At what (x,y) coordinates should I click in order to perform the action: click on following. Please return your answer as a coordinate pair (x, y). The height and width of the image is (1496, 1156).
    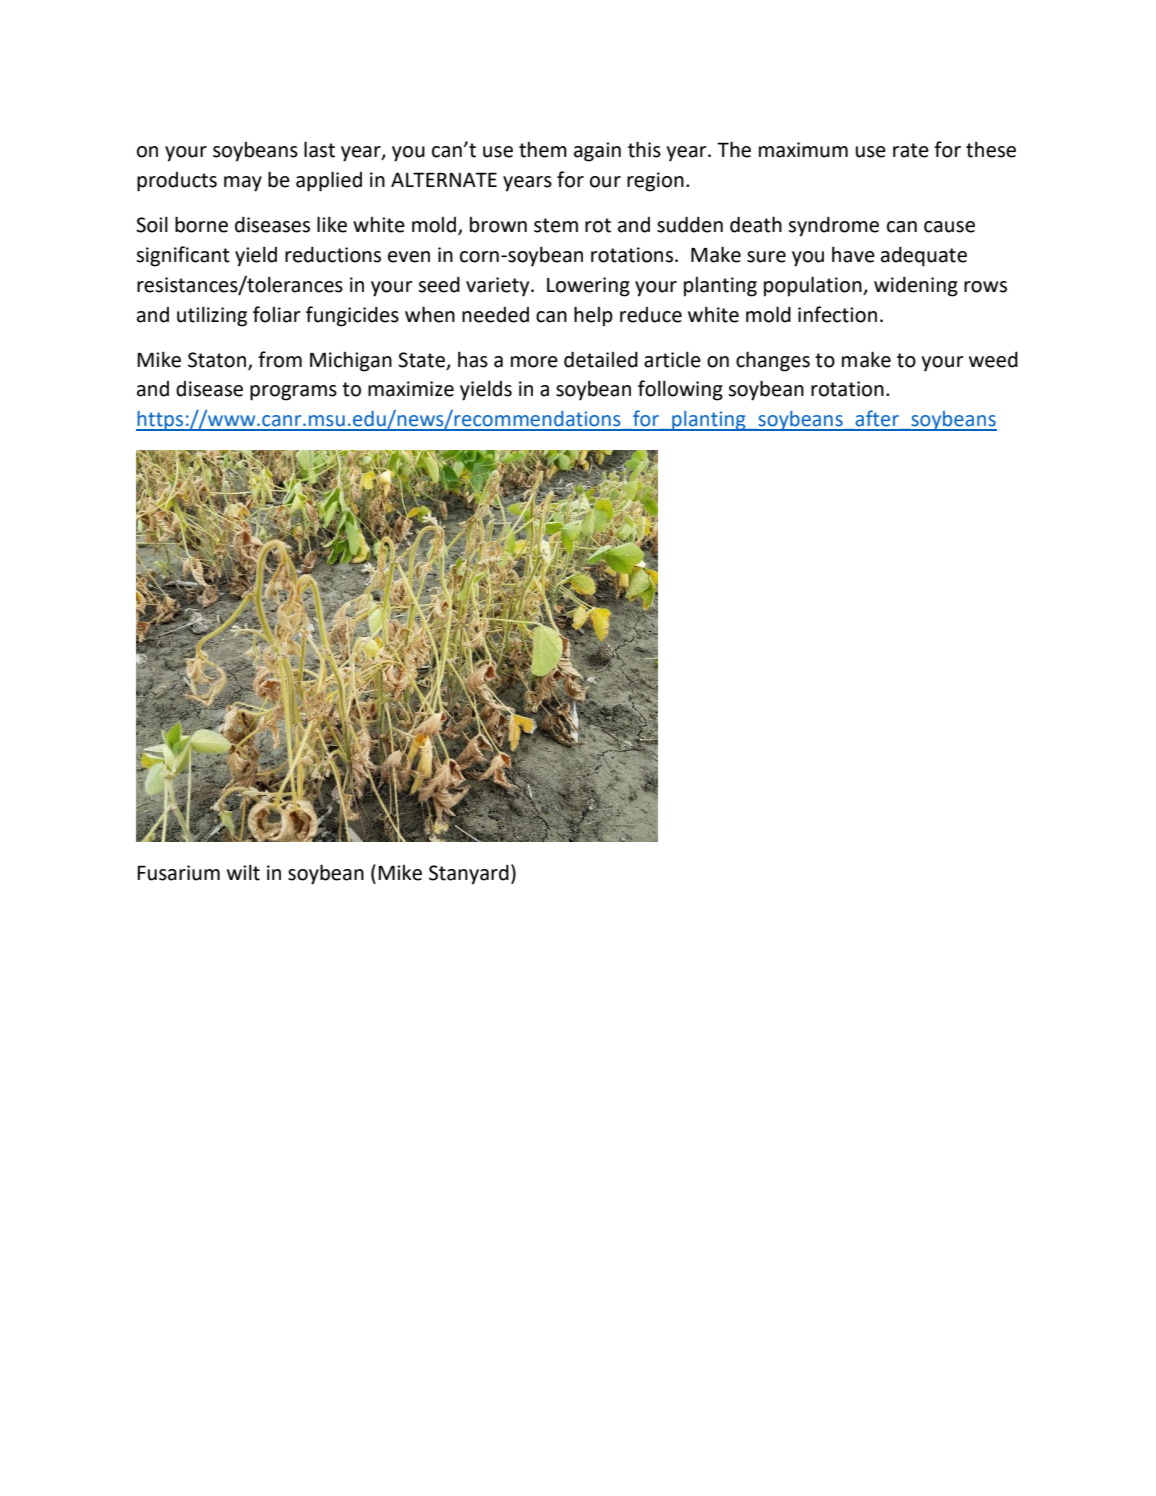
    Looking at the image, I should click on (680, 390).
